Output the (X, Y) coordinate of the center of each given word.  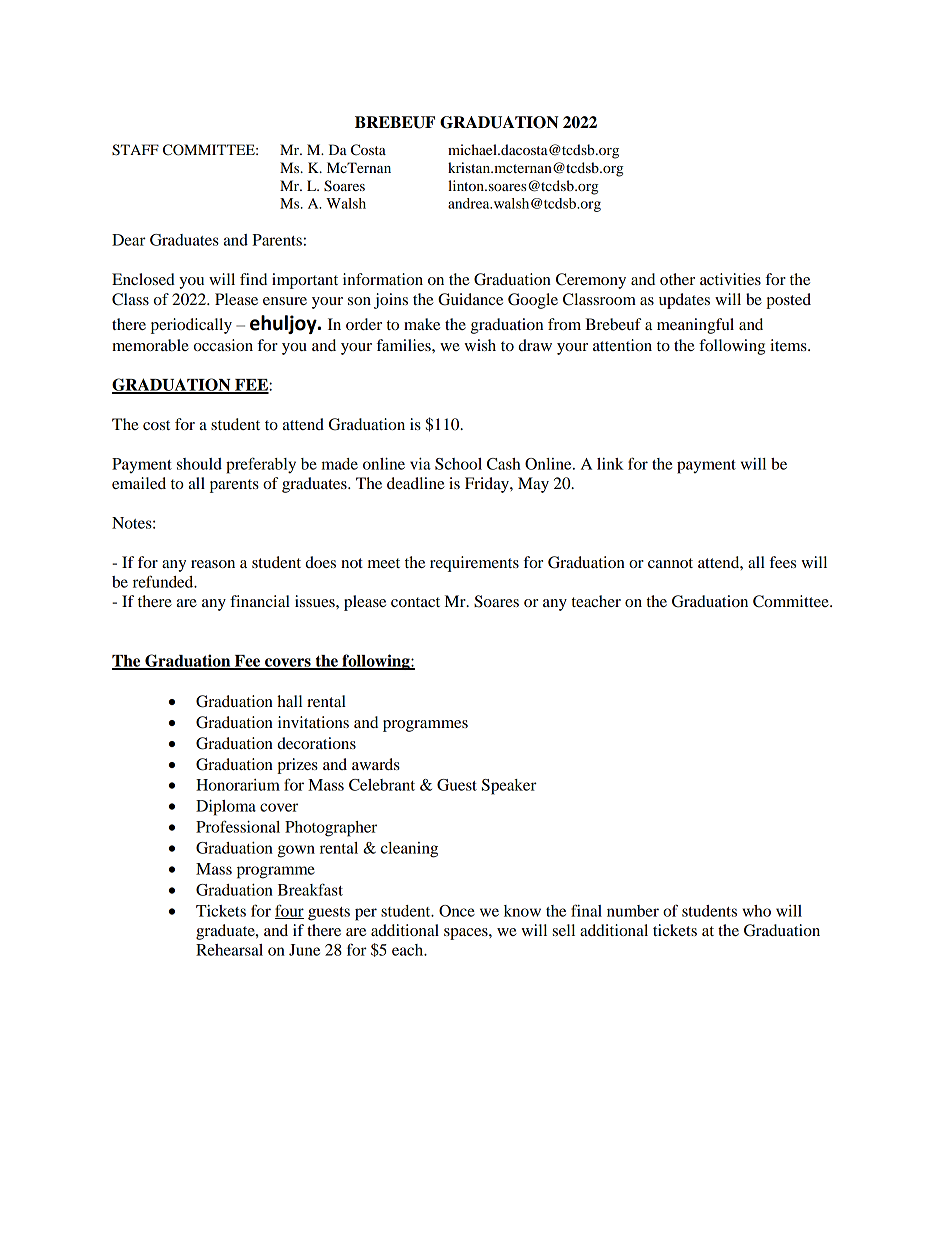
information (383, 279)
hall (289, 701)
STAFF (135, 150)
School (458, 464)
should (199, 464)
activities (730, 279)
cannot (670, 563)
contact (415, 602)
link (610, 464)
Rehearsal (229, 950)
